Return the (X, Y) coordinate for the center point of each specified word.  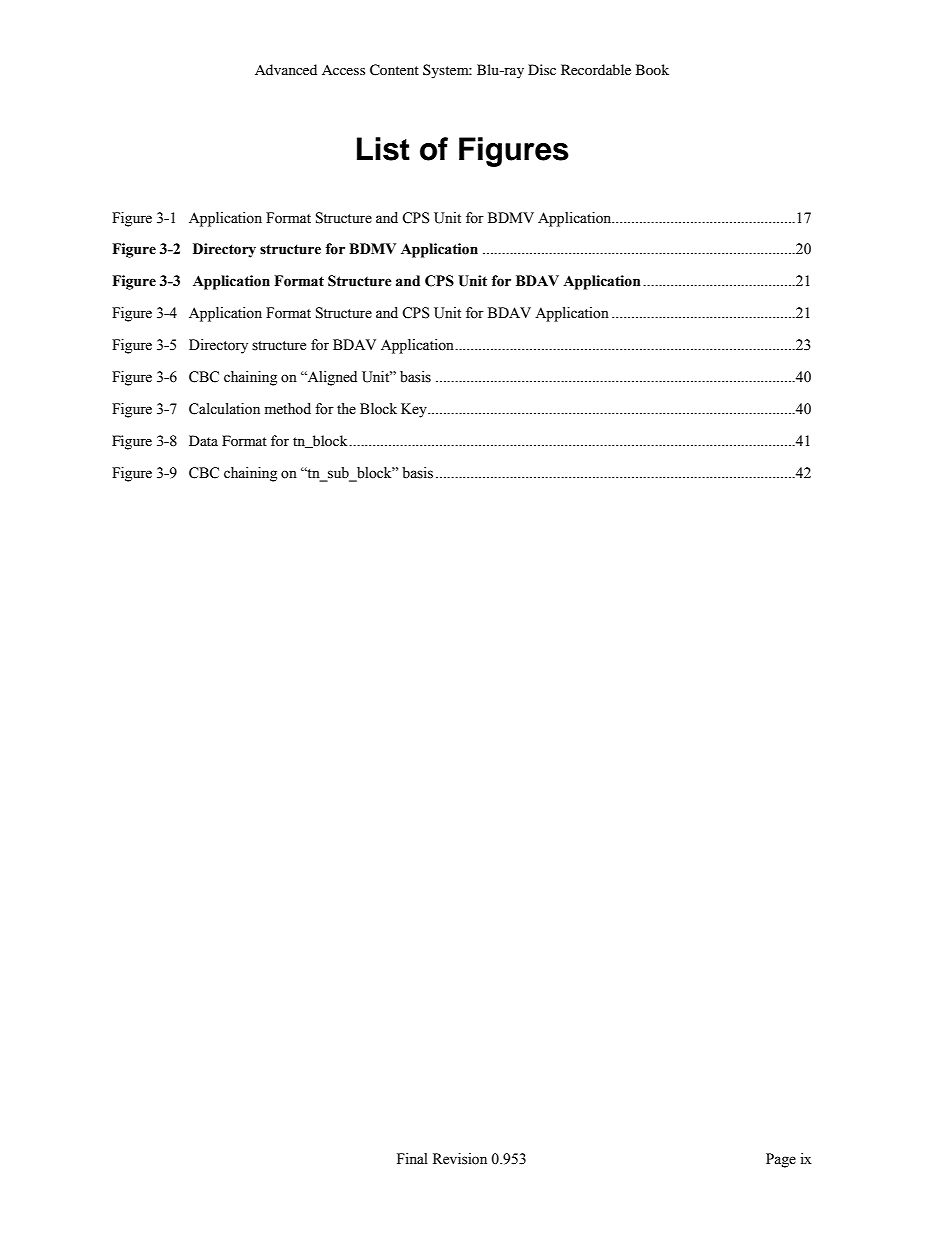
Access (343, 70)
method (288, 409)
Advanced (286, 69)
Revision (460, 1159)
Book (652, 69)
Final (412, 1158)
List (383, 149)
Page (781, 1160)
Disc (542, 69)
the (346, 409)
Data (203, 440)
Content (394, 70)
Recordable (596, 69)
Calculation (224, 409)
